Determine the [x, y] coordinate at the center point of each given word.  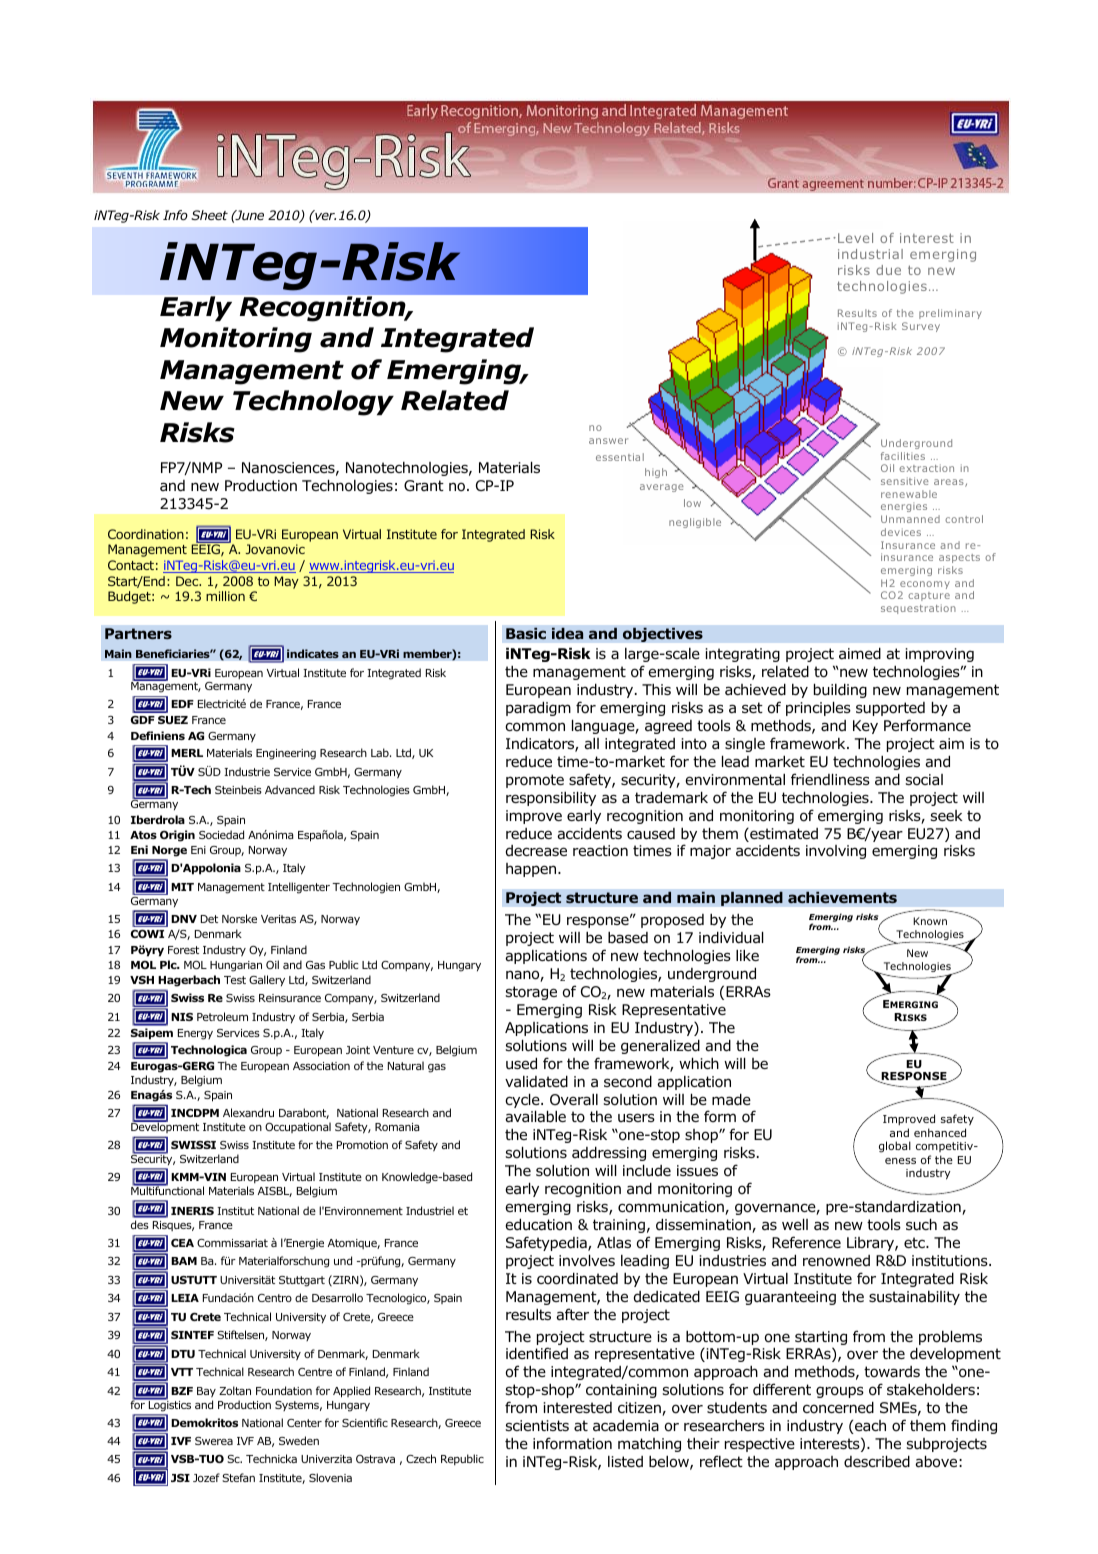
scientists [537, 1425]
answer [608, 441]
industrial [870, 254]
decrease [536, 850]
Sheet [209, 215]
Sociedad [221, 834]
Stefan [238, 1477]
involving [836, 852]
